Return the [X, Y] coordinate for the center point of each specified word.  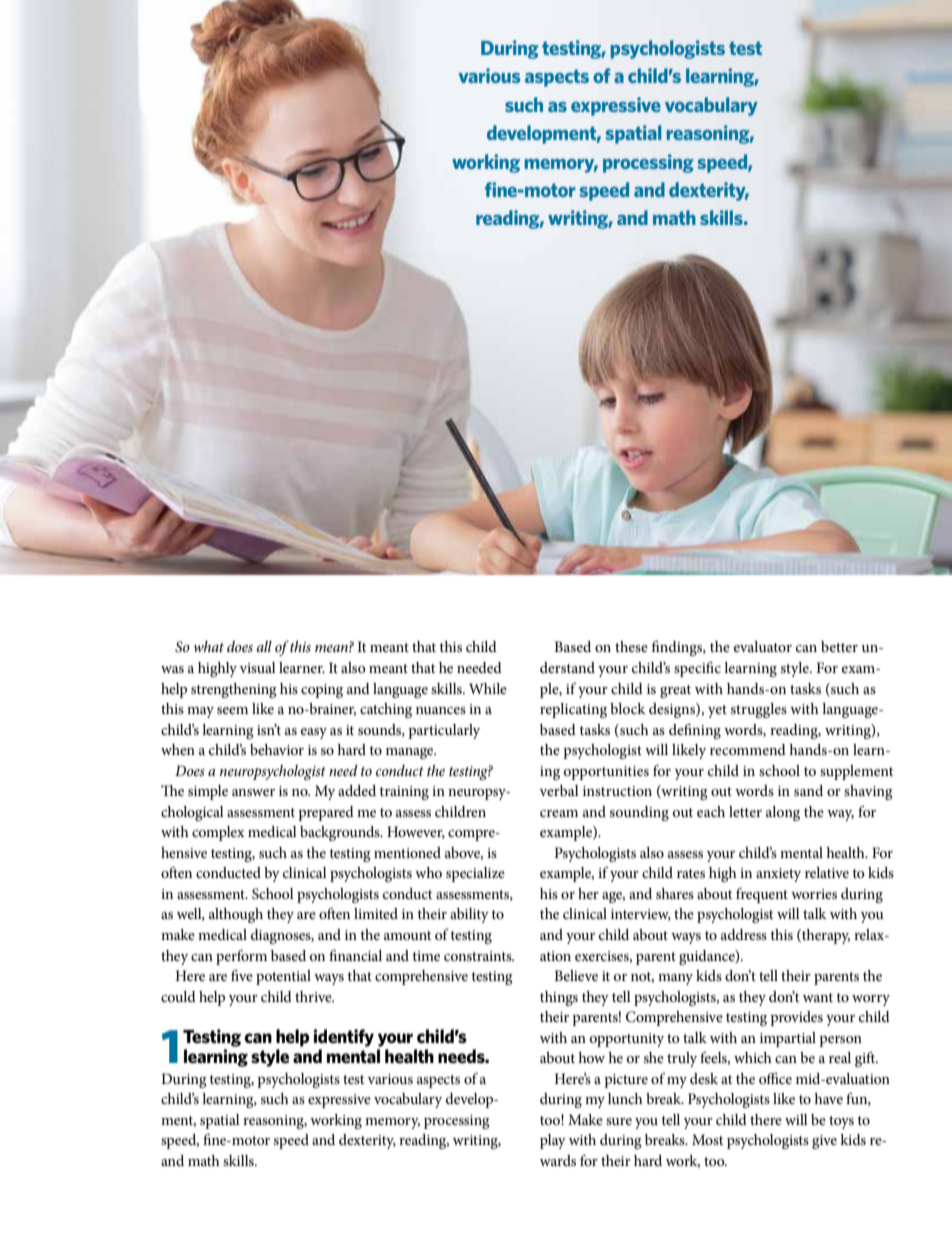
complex [218, 833]
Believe [576, 975]
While [488, 688]
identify [344, 1038]
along [783, 813]
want [818, 997]
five [242, 975]
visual [257, 667]
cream [559, 813]
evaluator [763, 646]
